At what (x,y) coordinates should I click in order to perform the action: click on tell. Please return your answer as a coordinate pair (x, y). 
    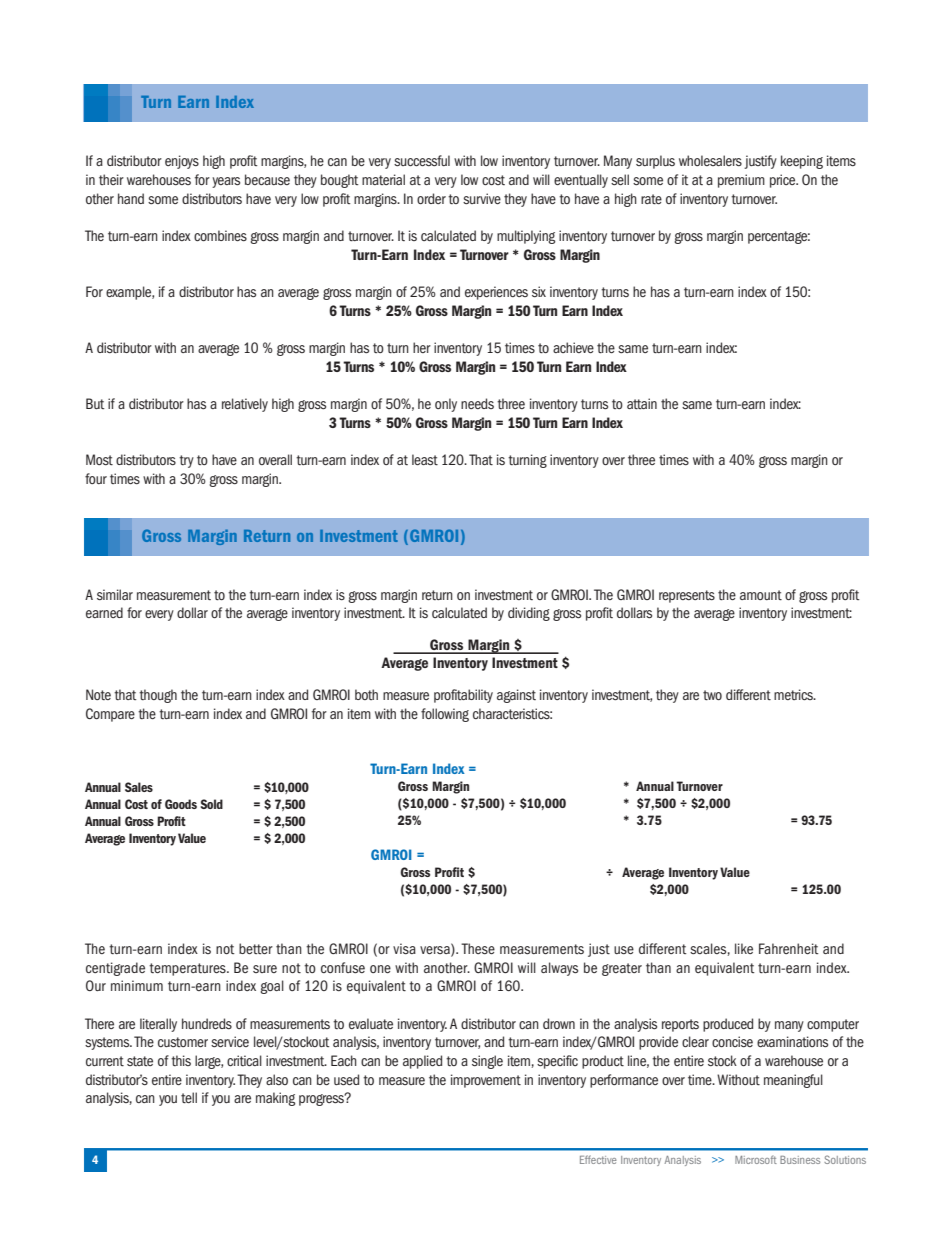
    Looking at the image, I should click on (189, 1098).
